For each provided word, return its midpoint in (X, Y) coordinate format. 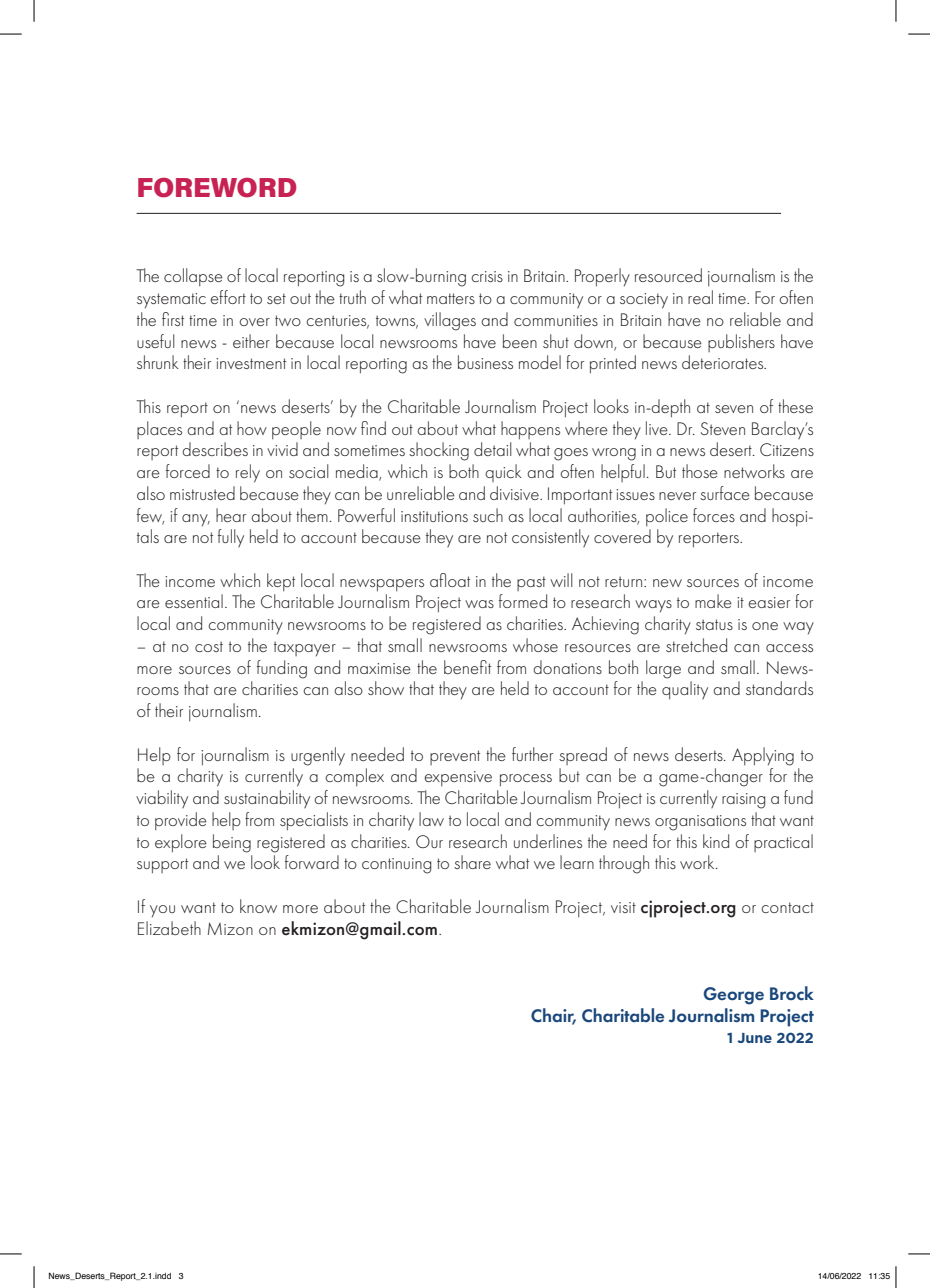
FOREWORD (217, 188)
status (714, 624)
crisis (487, 276)
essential (194, 601)
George (734, 996)
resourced (668, 275)
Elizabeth (169, 928)
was (479, 604)
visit (623, 907)
